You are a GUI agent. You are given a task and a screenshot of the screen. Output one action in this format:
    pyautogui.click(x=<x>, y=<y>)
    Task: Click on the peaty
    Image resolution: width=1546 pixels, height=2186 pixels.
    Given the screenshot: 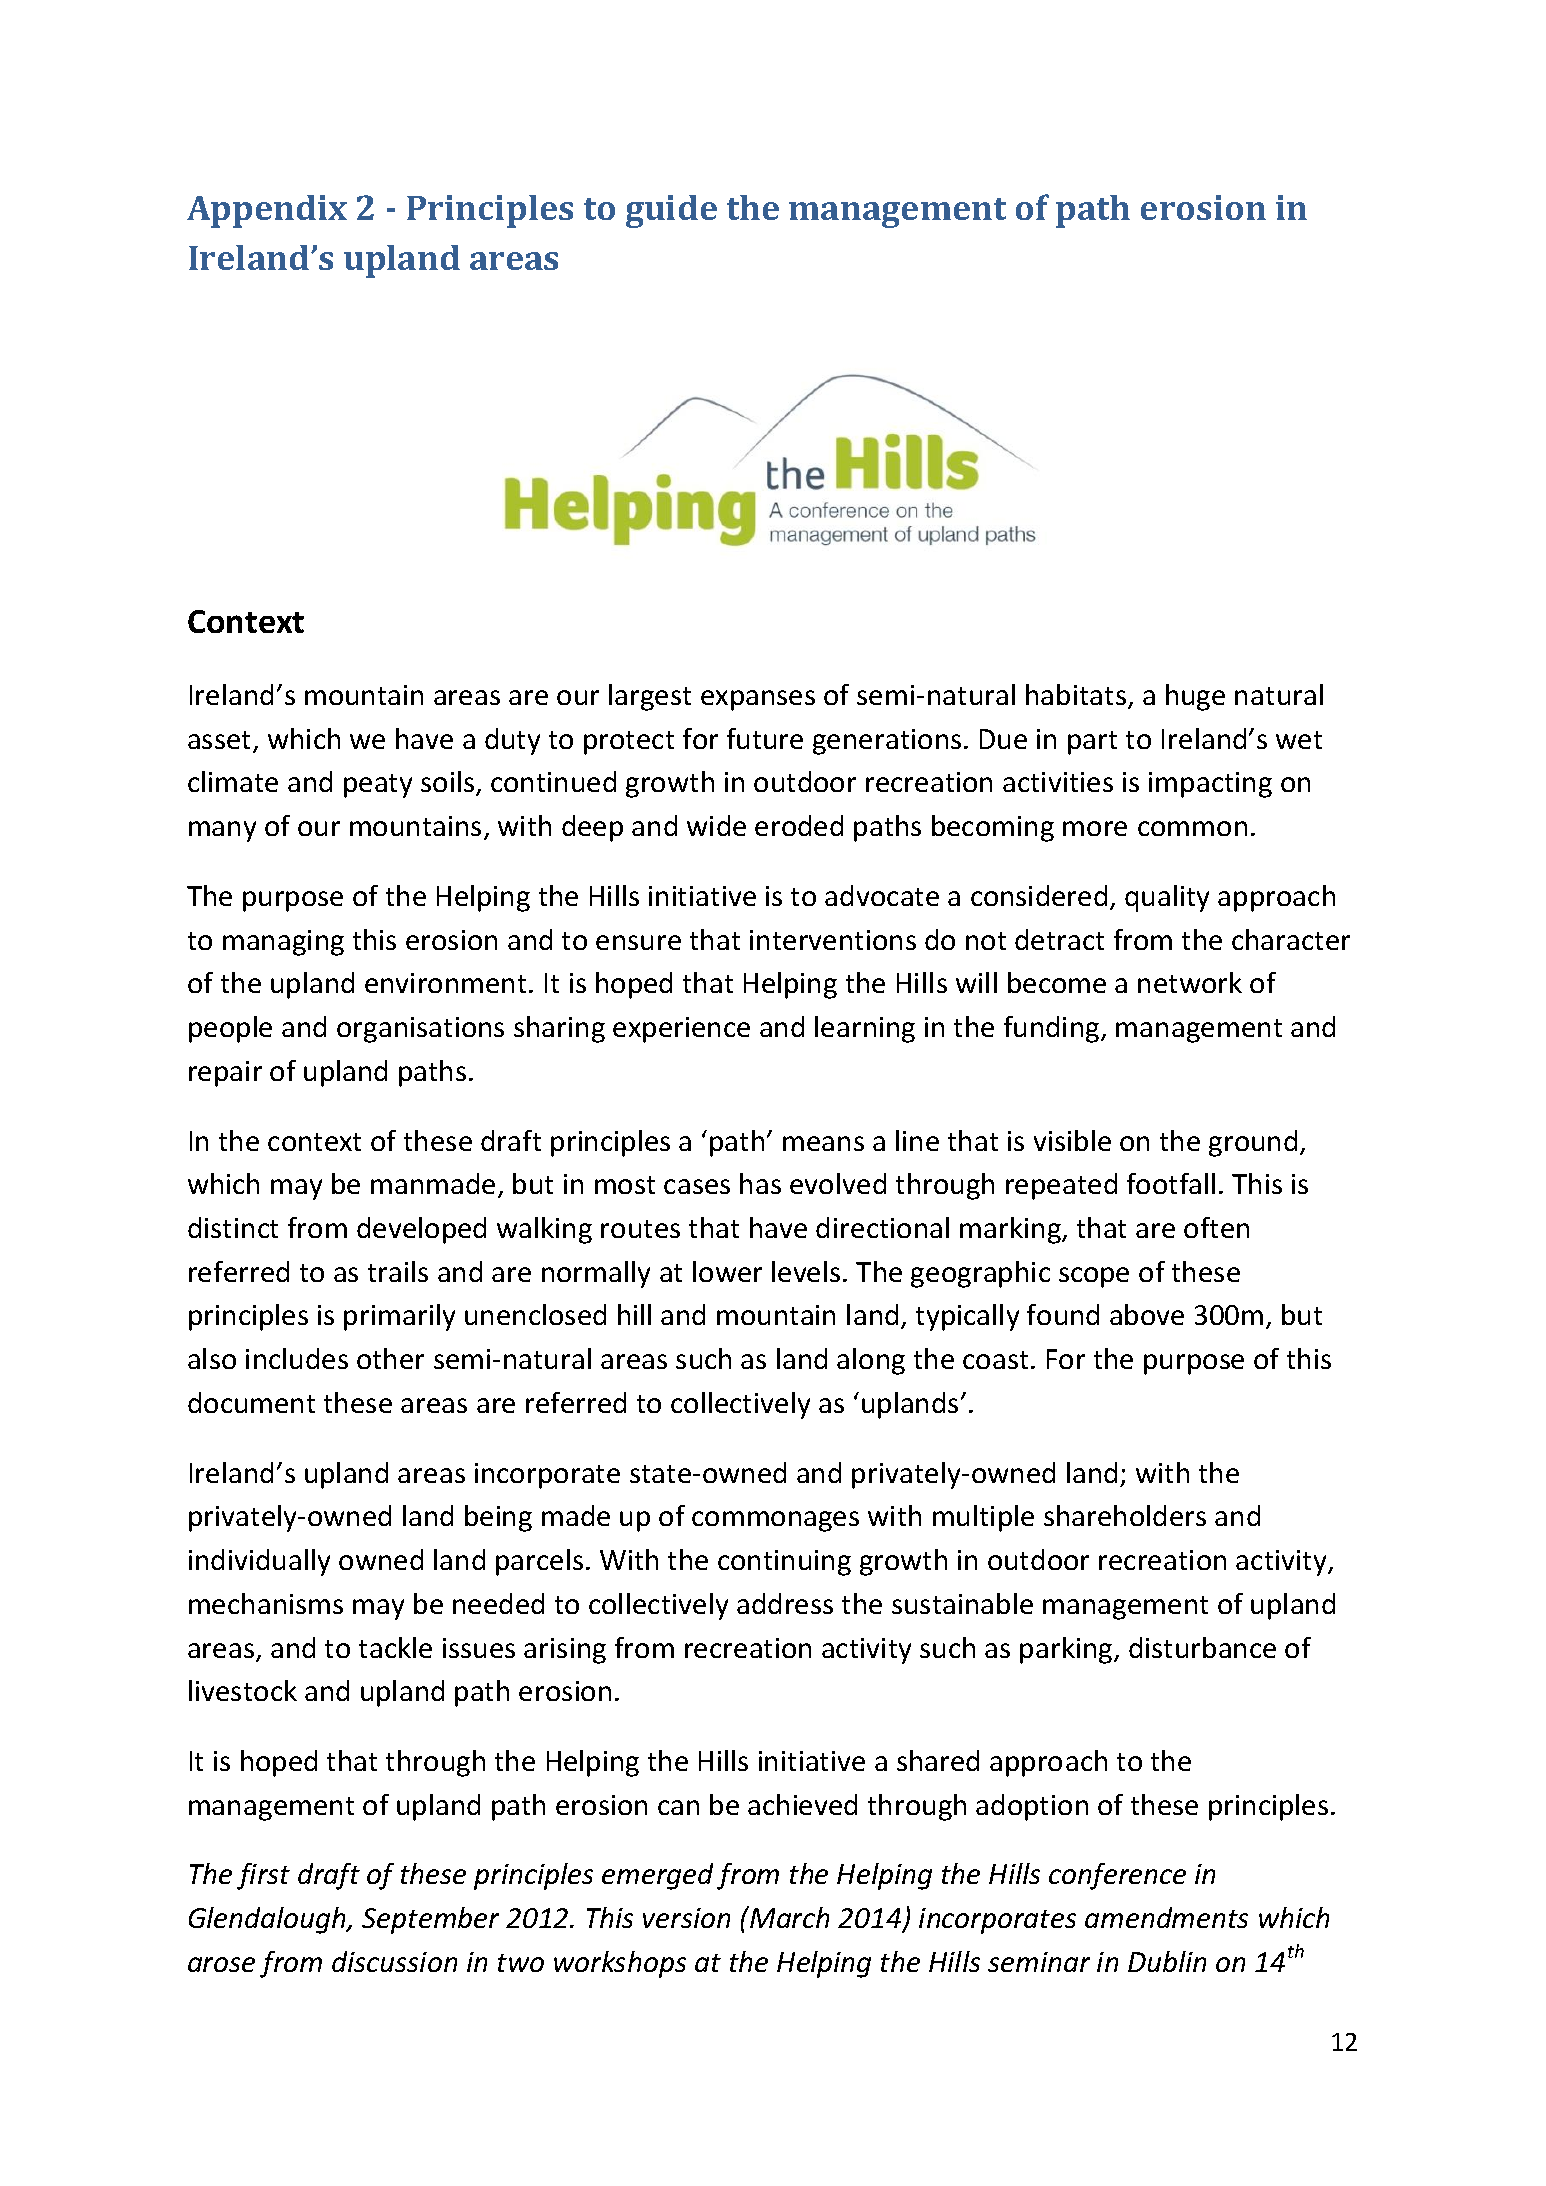 What is the action you would take?
    pyautogui.click(x=378, y=786)
